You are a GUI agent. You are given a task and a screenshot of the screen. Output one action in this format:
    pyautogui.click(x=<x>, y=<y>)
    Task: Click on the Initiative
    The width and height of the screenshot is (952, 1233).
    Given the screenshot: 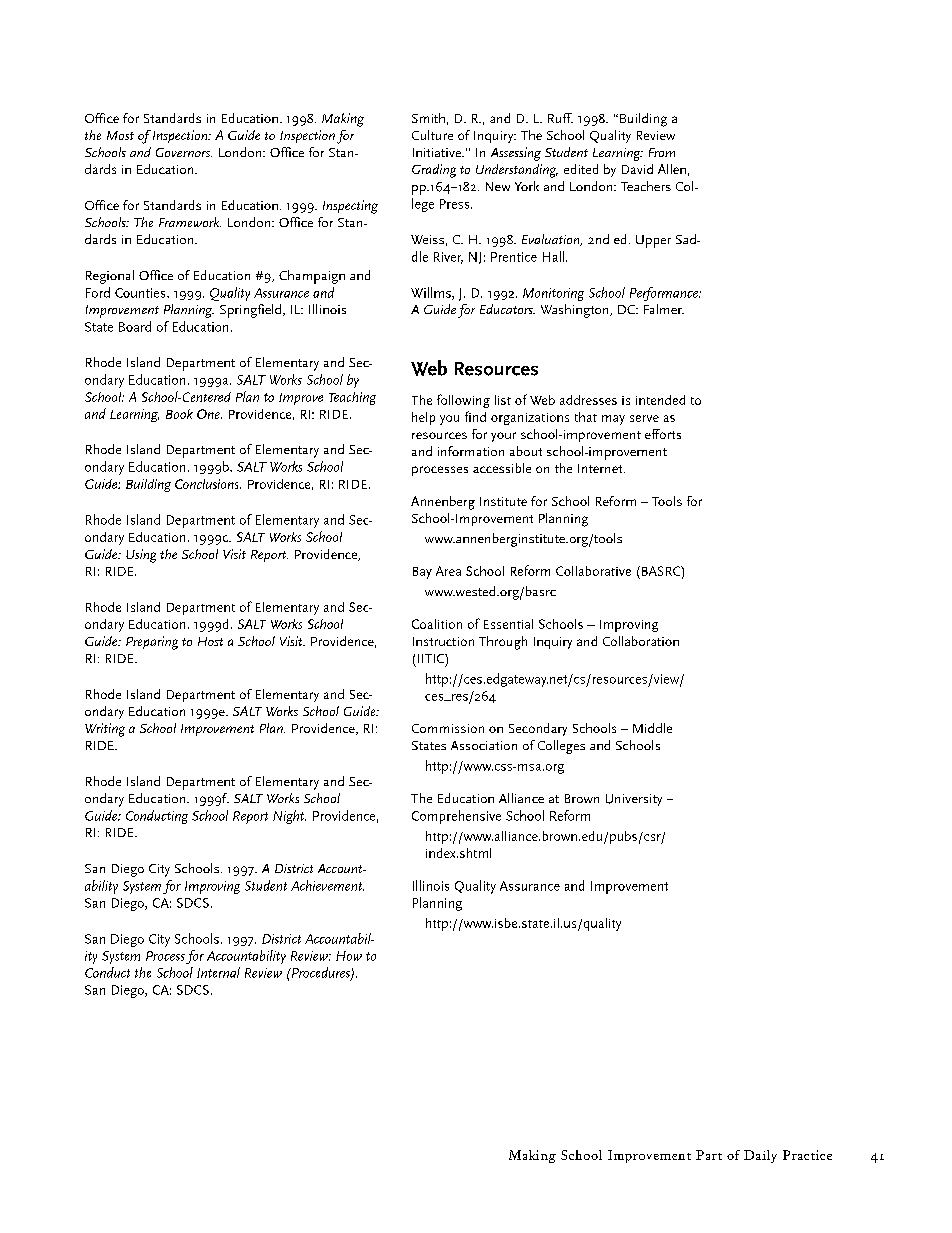 What is the action you would take?
    pyautogui.click(x=438, y=152)
